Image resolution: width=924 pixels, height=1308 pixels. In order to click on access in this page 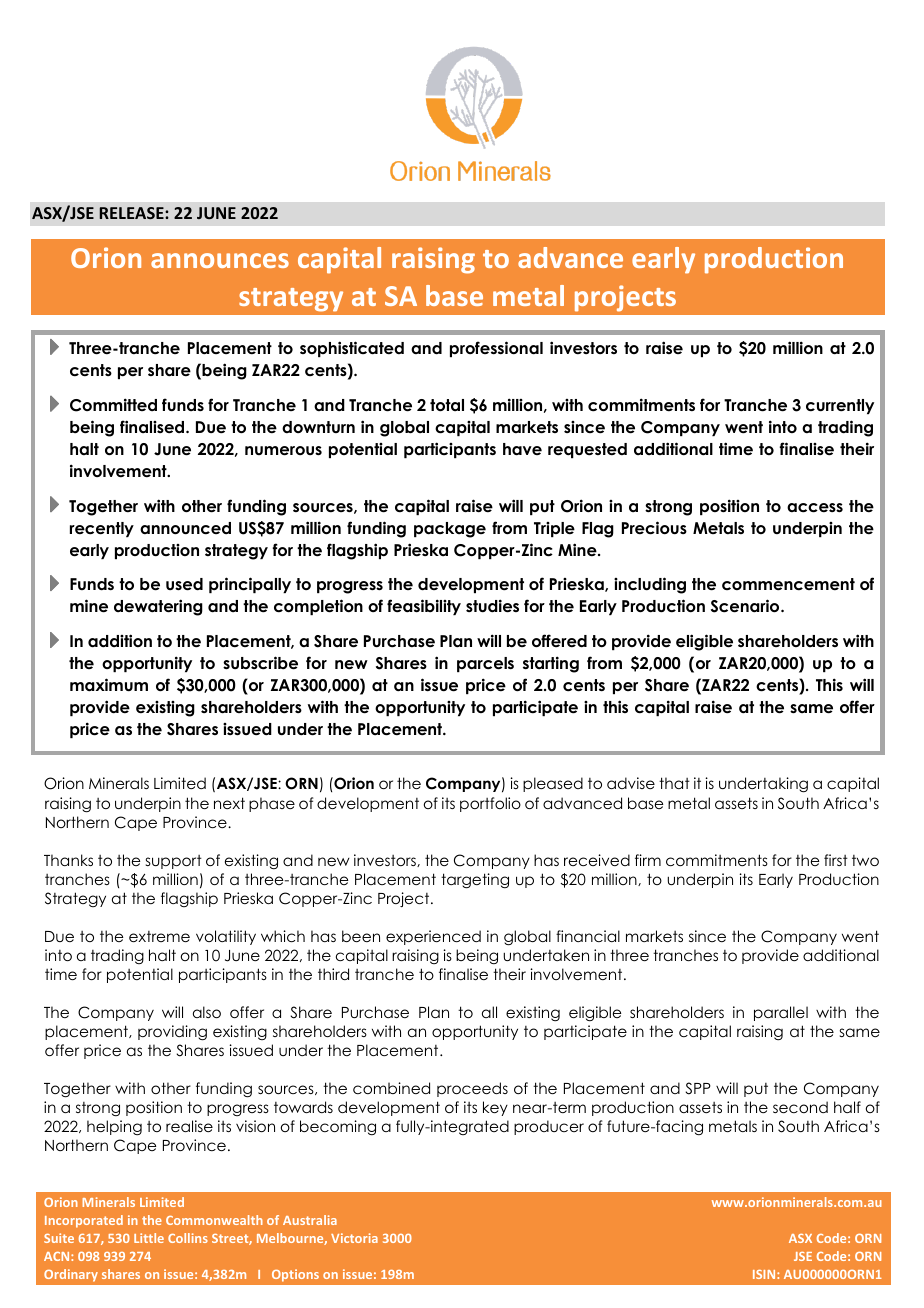, I will do `click(815, 508)`.
